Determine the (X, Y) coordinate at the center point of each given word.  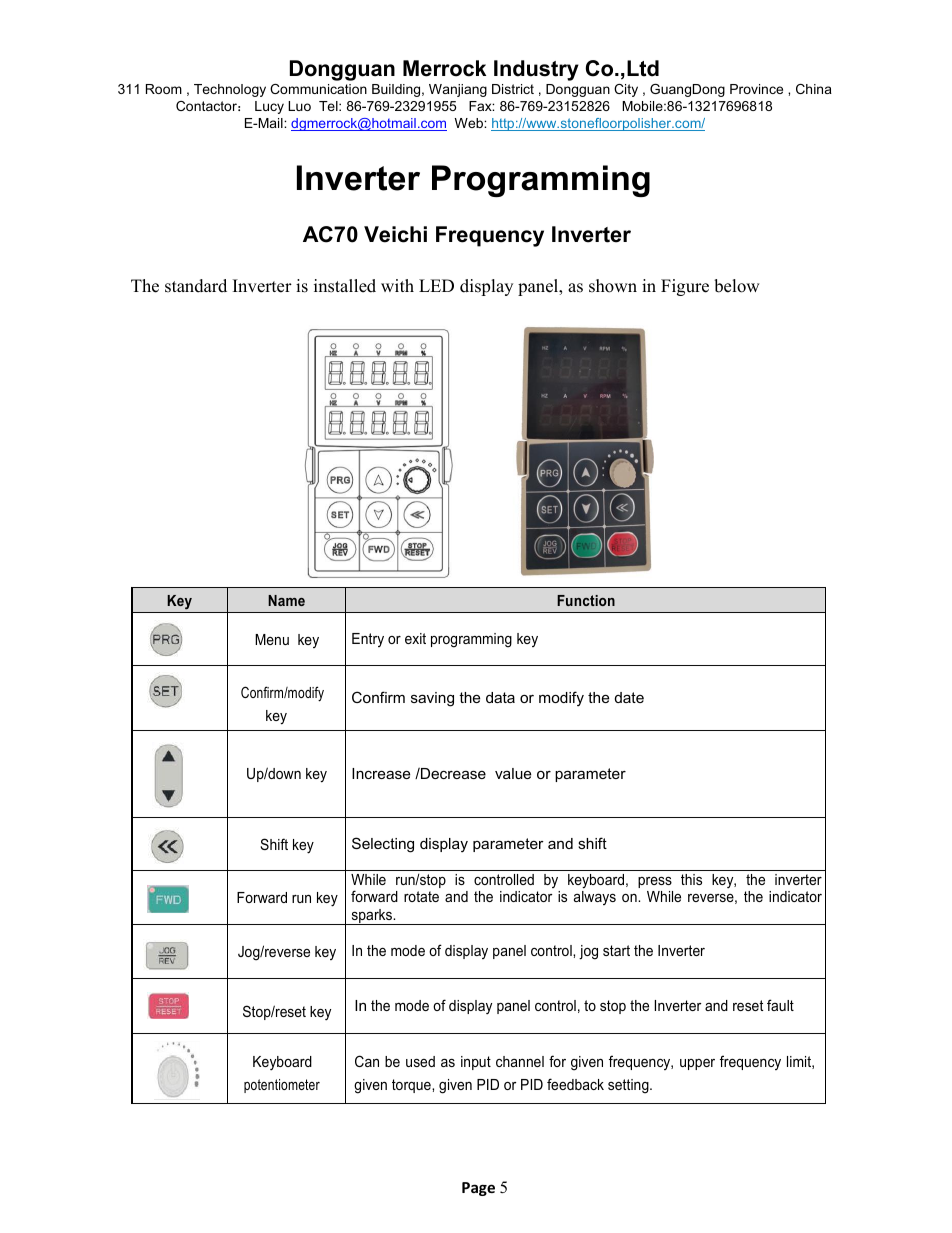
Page (478, 1189)
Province (756, 89)
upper (697, 1064)
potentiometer (282, 1086)
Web (470, 123)
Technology (230, 90)
